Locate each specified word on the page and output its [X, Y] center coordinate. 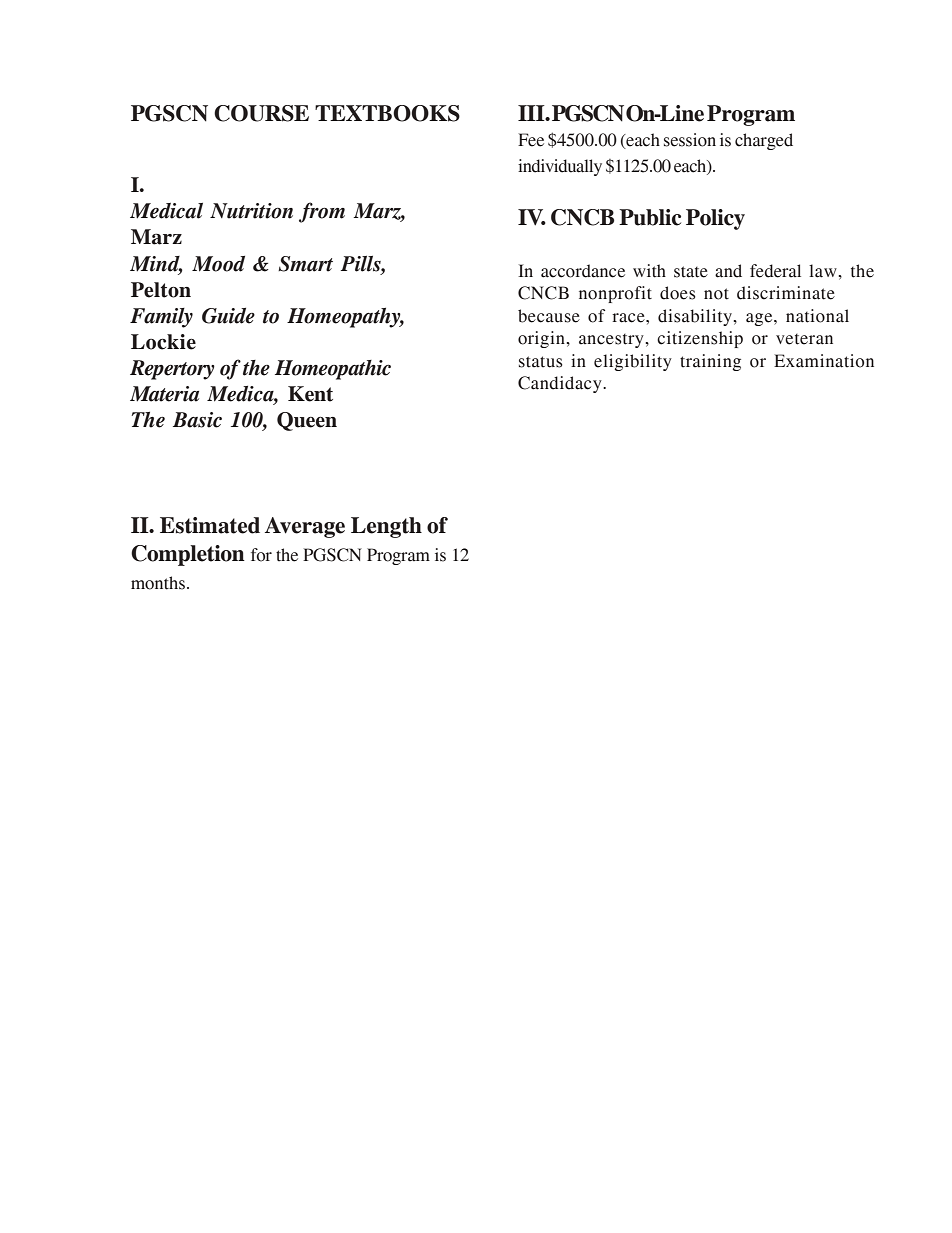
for [261, 555]
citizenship [700, 339]
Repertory [172, 370]
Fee [531, 140]
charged [764, 141]
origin [542, 339]
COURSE [261, 113]
